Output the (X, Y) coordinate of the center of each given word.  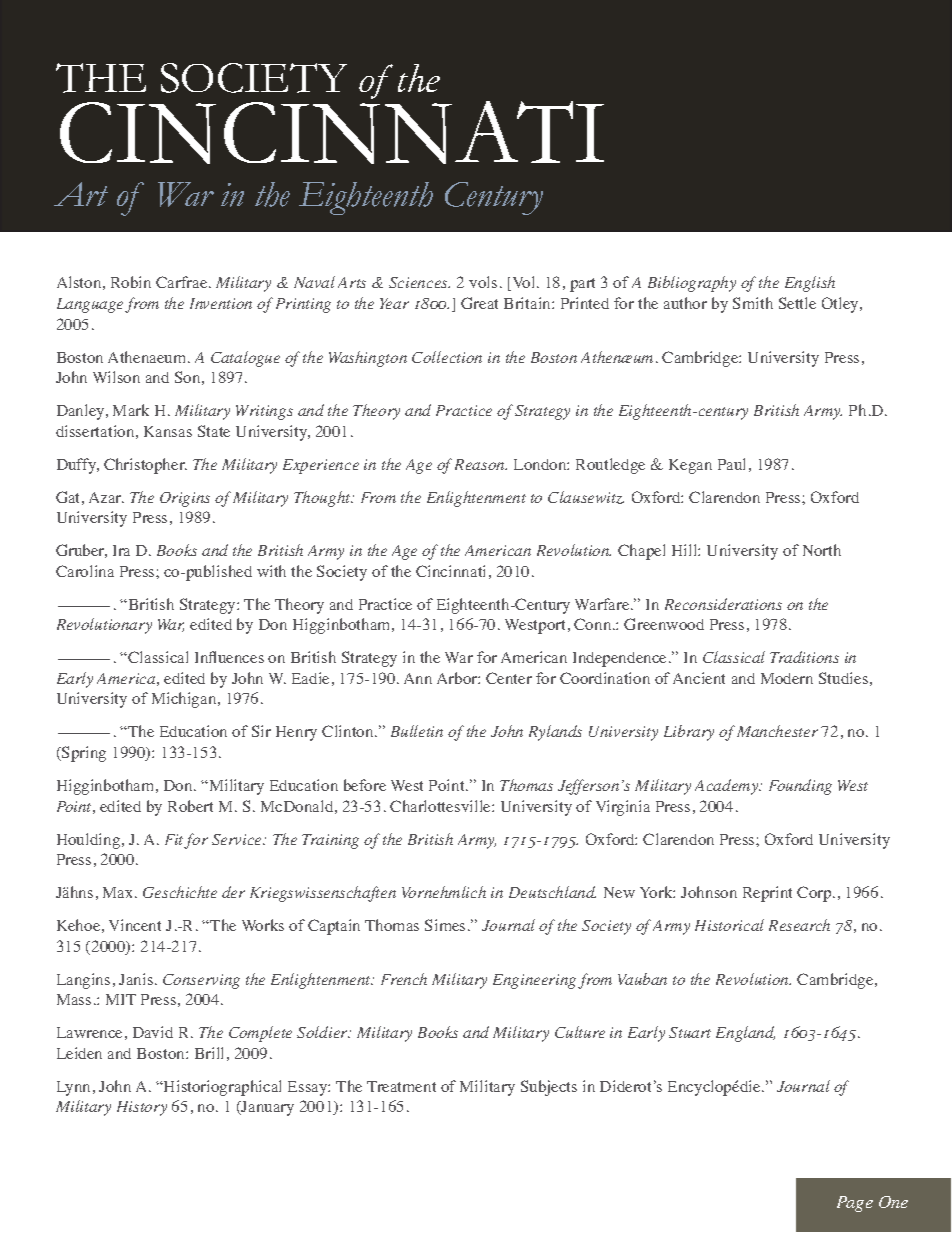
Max (119, 892)
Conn (594, 624)
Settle (797, 303)
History (142, 1108)
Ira (121, 550)
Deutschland (552, 892)
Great (479, 303)
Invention (221, 303)
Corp (815, 894)
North (822, 550)
